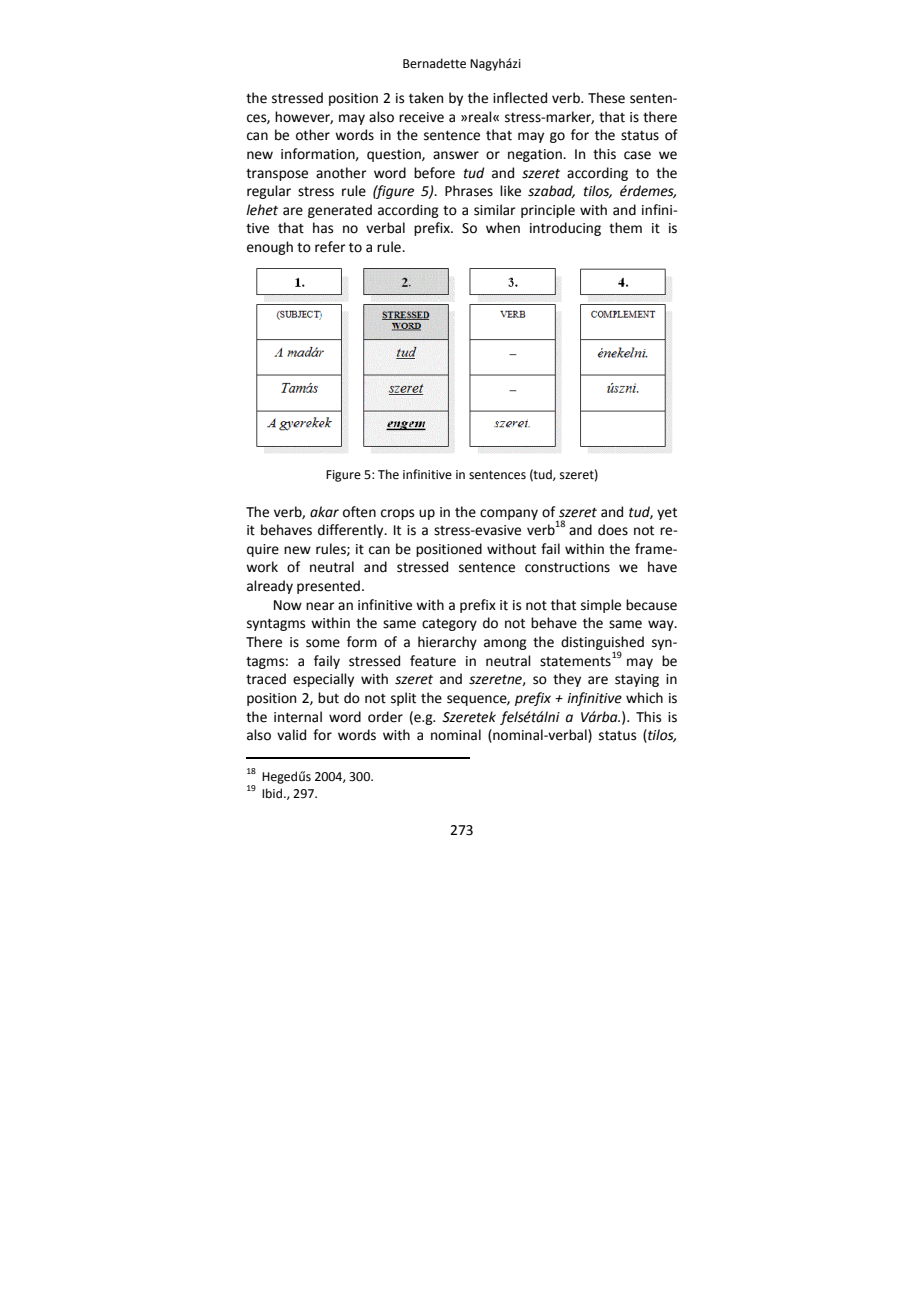 This document has width=924, height=1308. What do you see at coordinates (385, 717) in the document?
I see `order` at bounding box center [385, 717].
